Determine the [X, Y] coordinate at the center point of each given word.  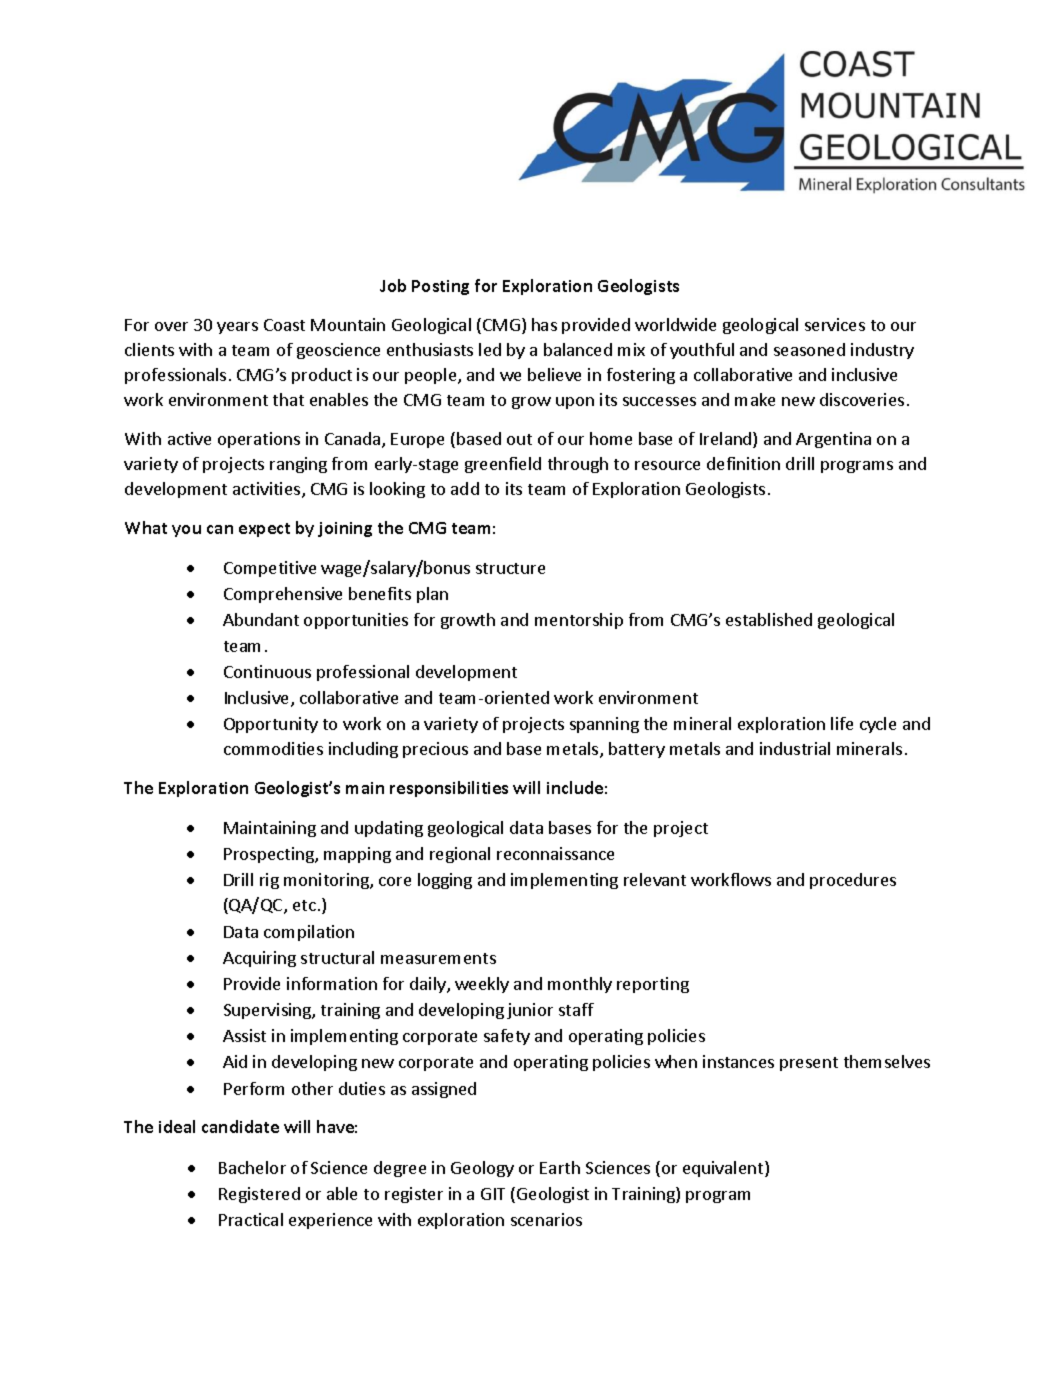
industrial [795, 748]
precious [435, 750]
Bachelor [252, 1167]
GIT [493, 1194]
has [544, 324]
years [237, 328]
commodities [273, 748]
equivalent [724, 1169]
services [835, 324]
